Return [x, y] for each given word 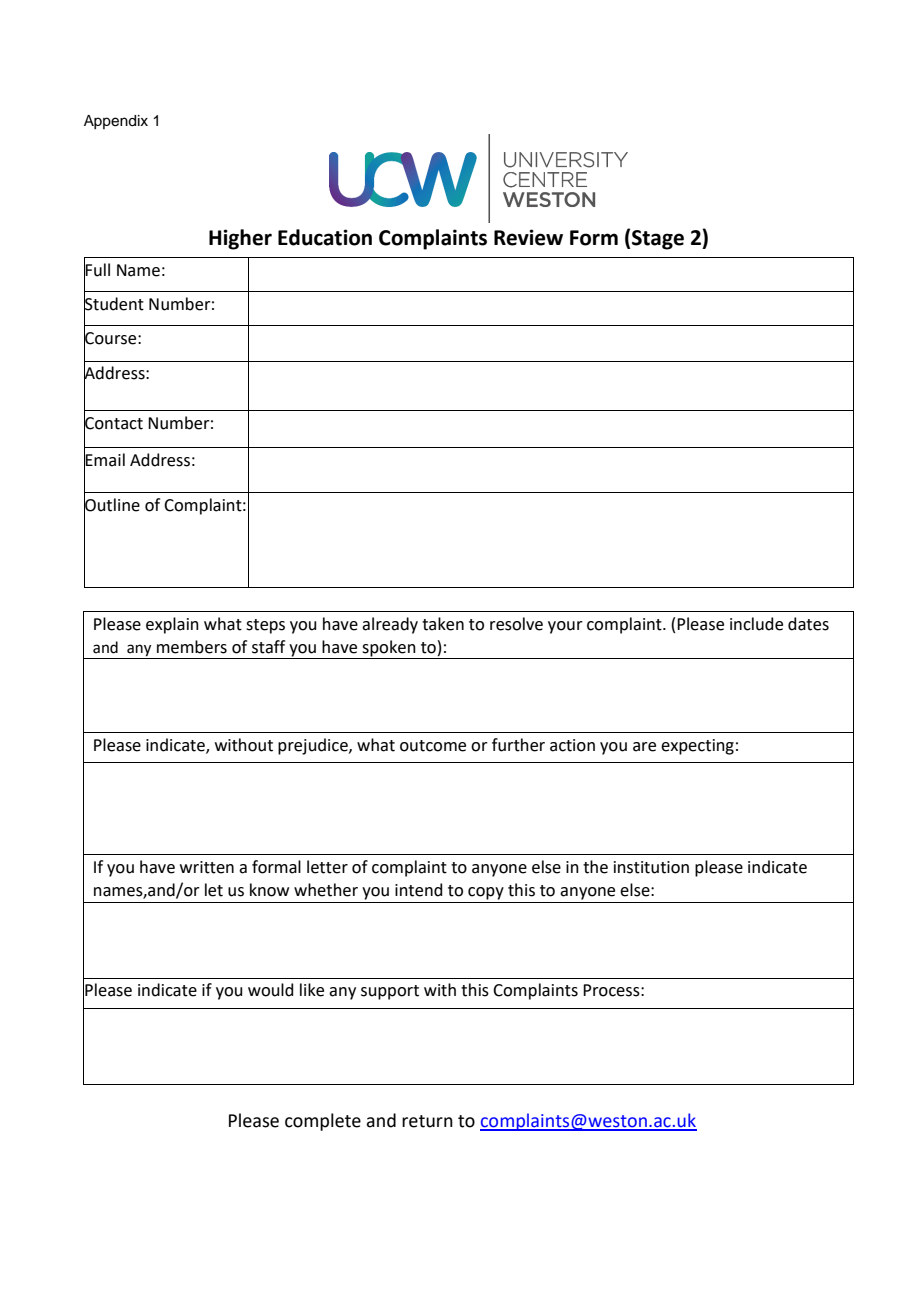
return [427, 1121]
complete [323, 1122]
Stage [658, 240]
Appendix [116, 122]
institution [651, 867]
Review [528, 237]
